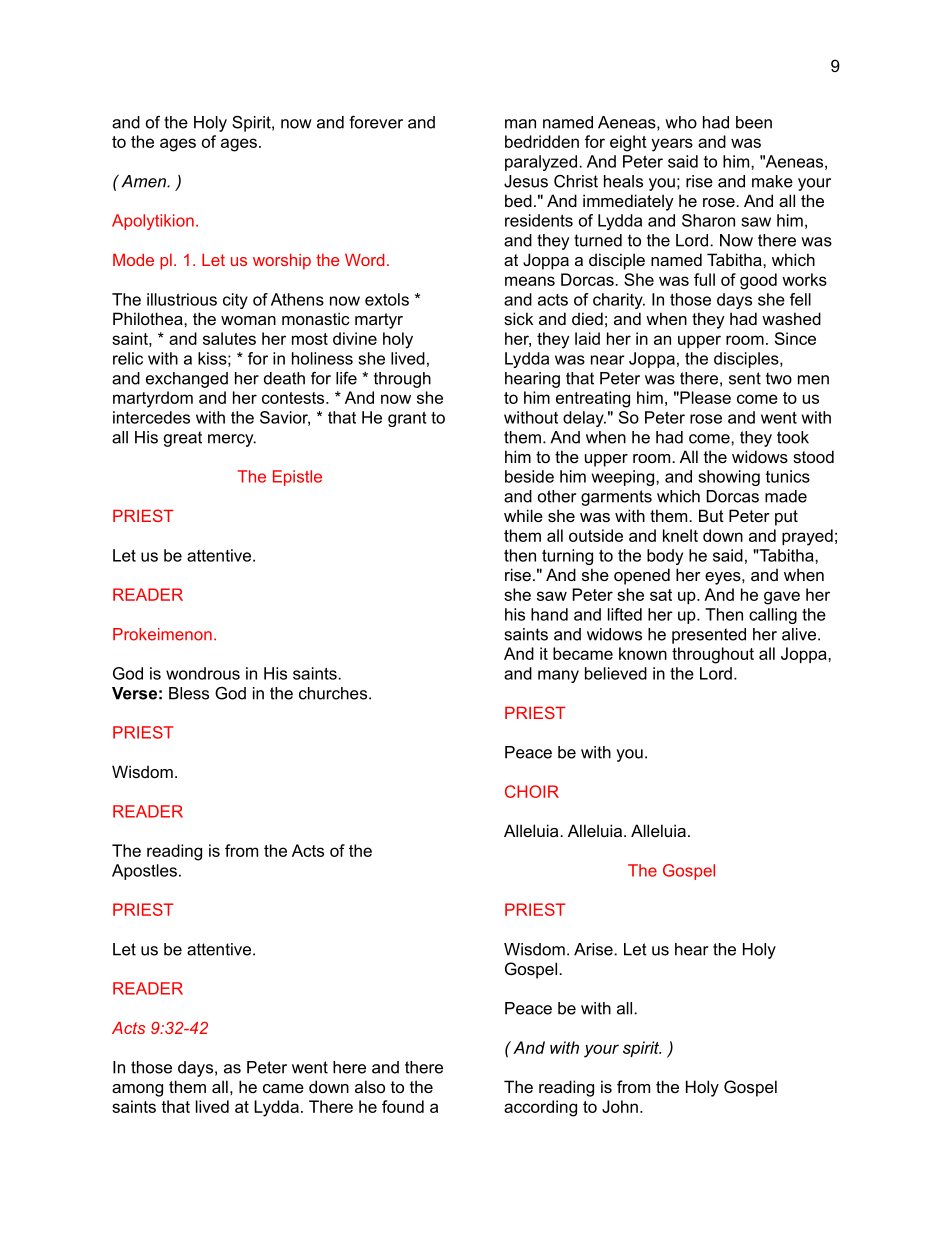 Image resolution: width=952 pixels, height=1233 pixels. I want to click on calling, so click(773, 616).
